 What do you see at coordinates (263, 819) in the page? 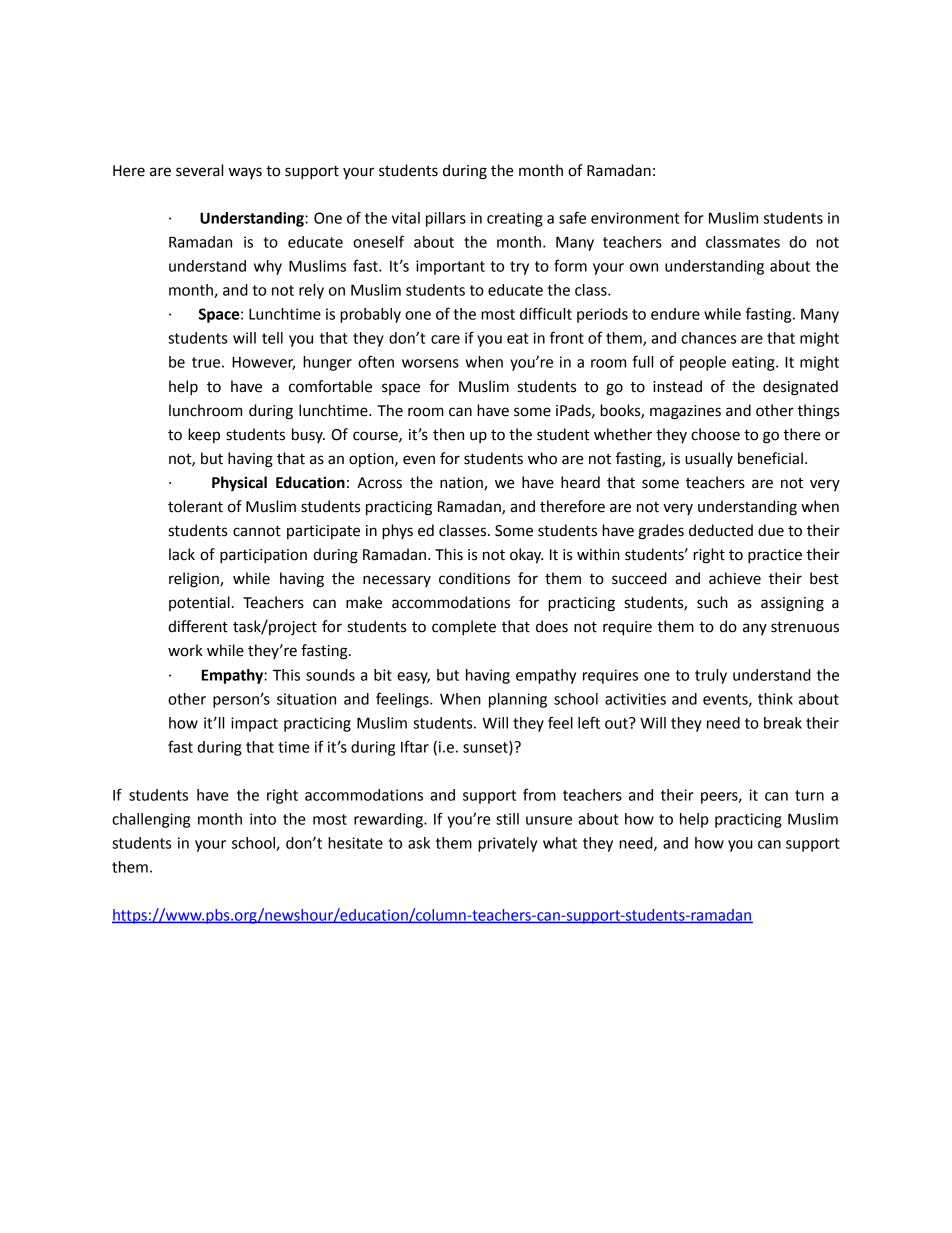
I see `into` at bounding box center [263, 819].
